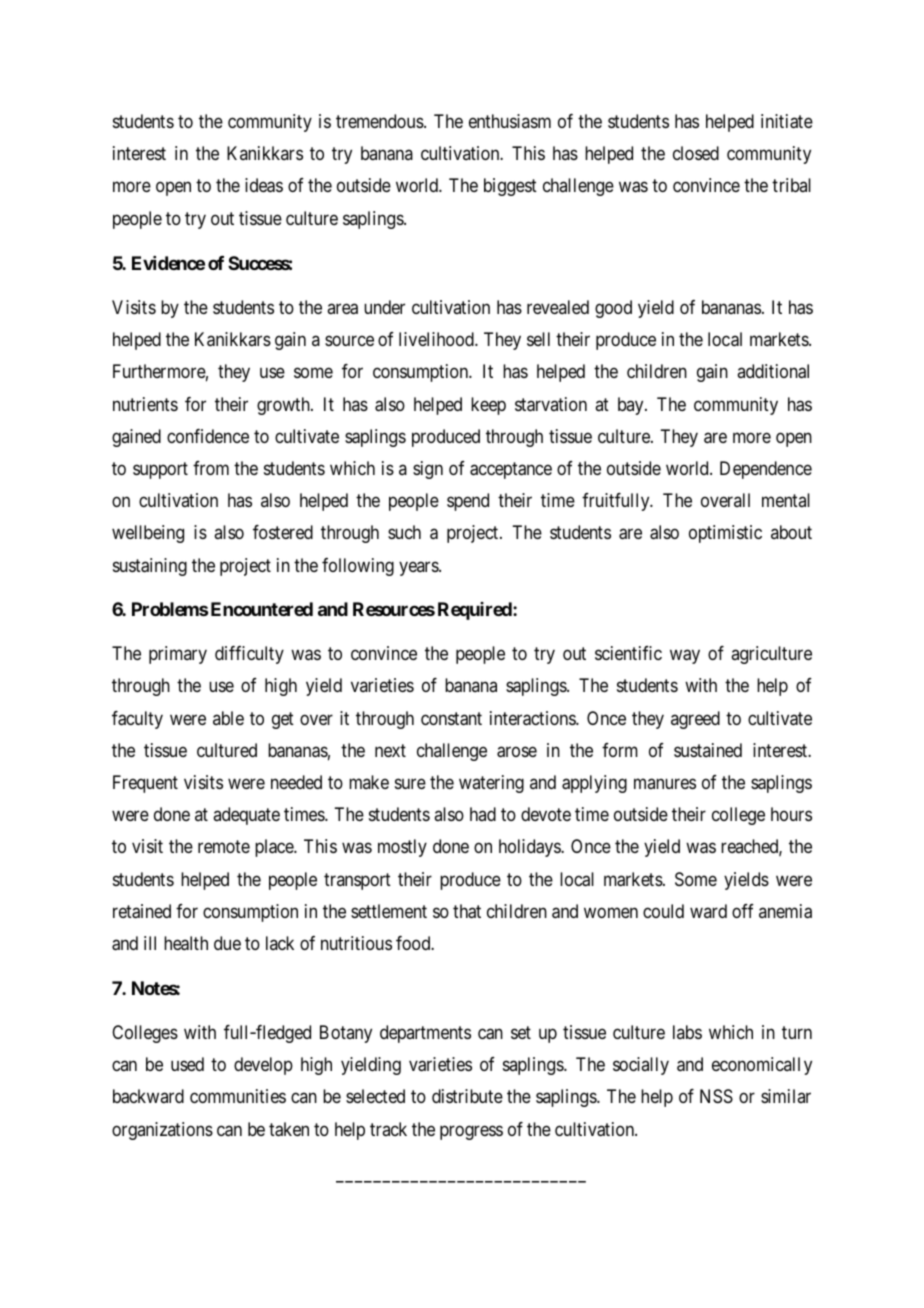 This page has width=924, height=1308. Describe the element at coordinates (695, 720) in the page. I see `agreed` at that location.
